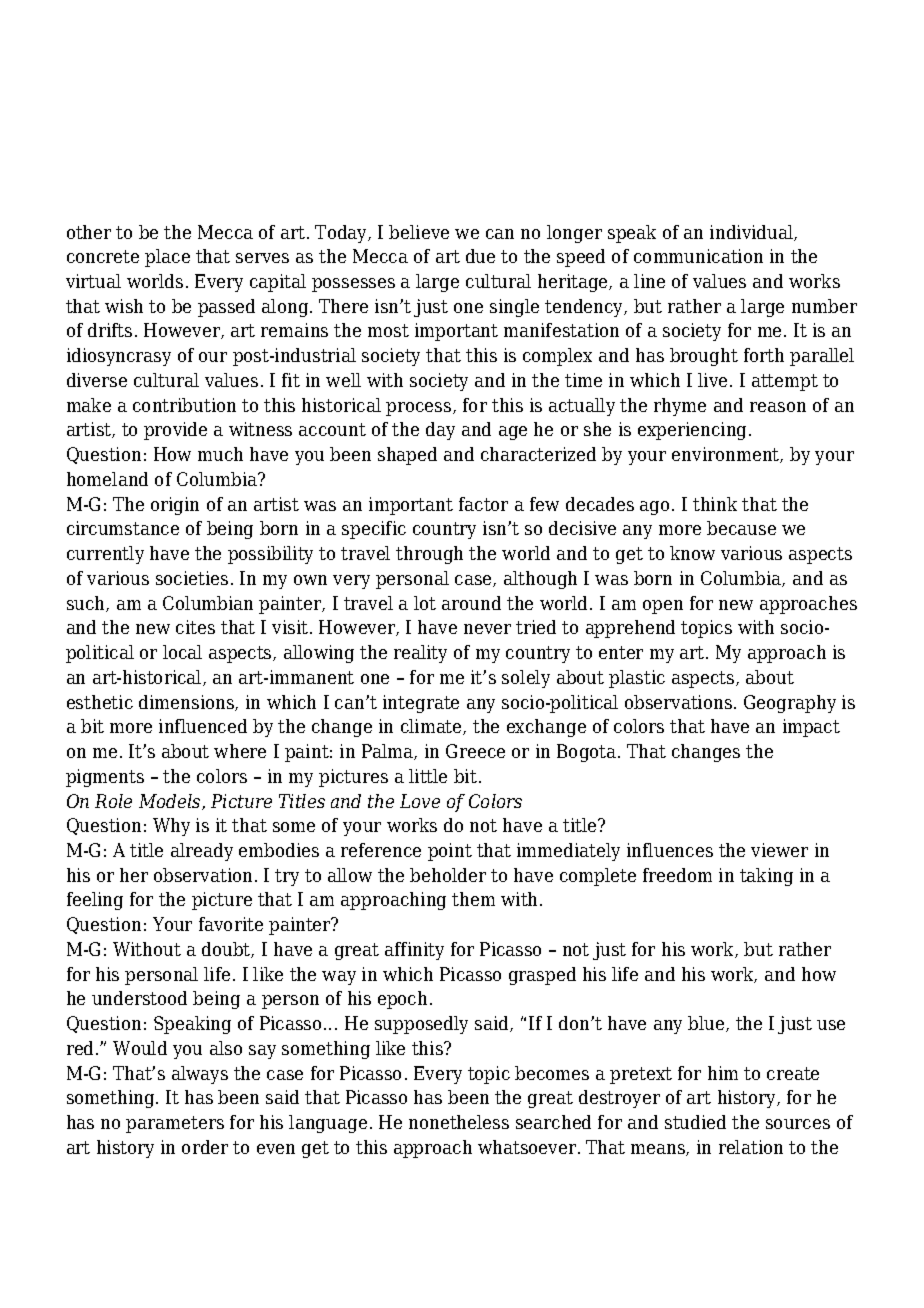 Image resolution: width=924 pixels, height=1308 pixels. What do you see at coordinates (698, 256) in the page?
I see `communication` at bounding box center [698, 256].
